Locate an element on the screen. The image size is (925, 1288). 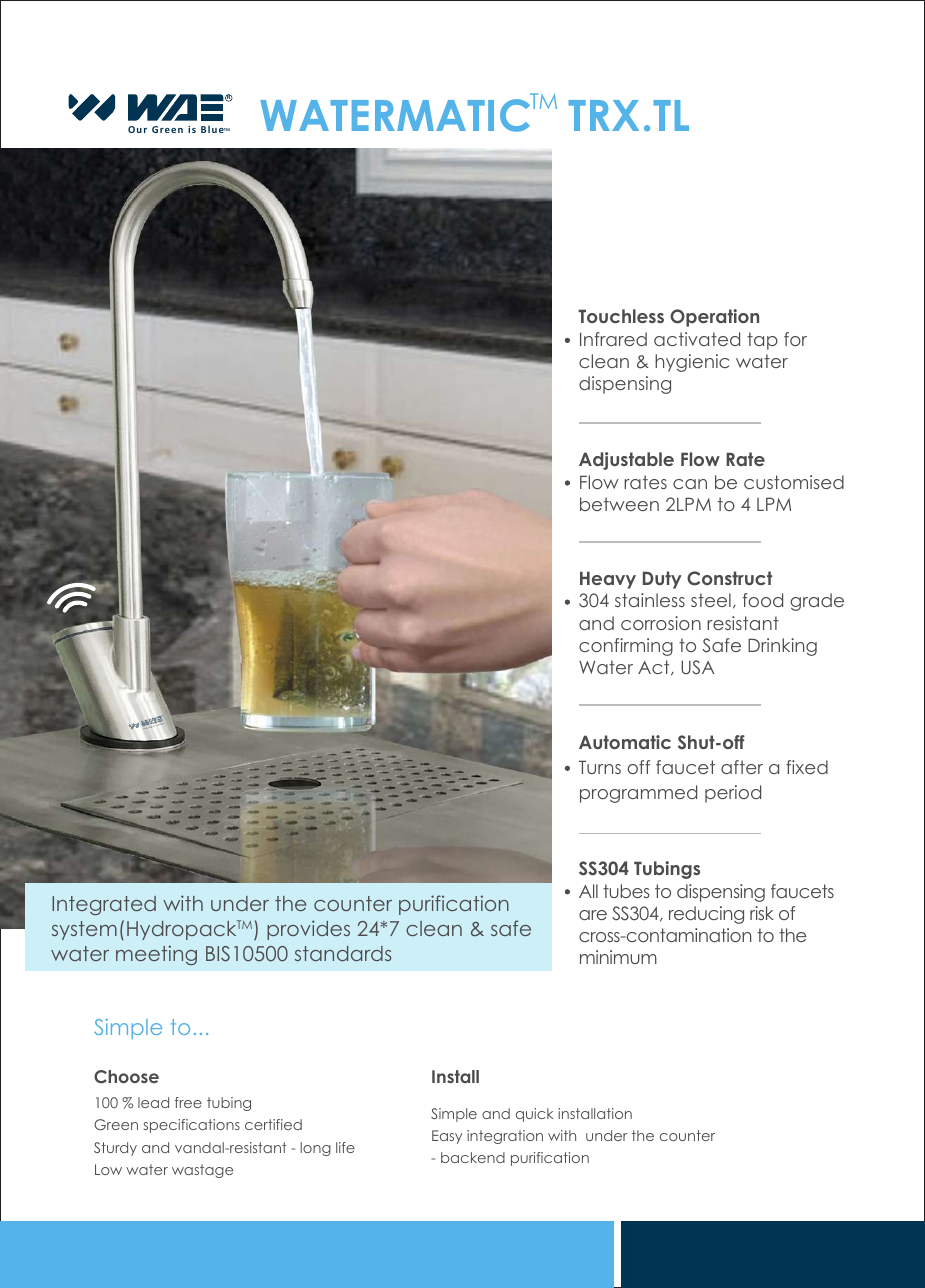
USA is located at coordinates (697, 667).
